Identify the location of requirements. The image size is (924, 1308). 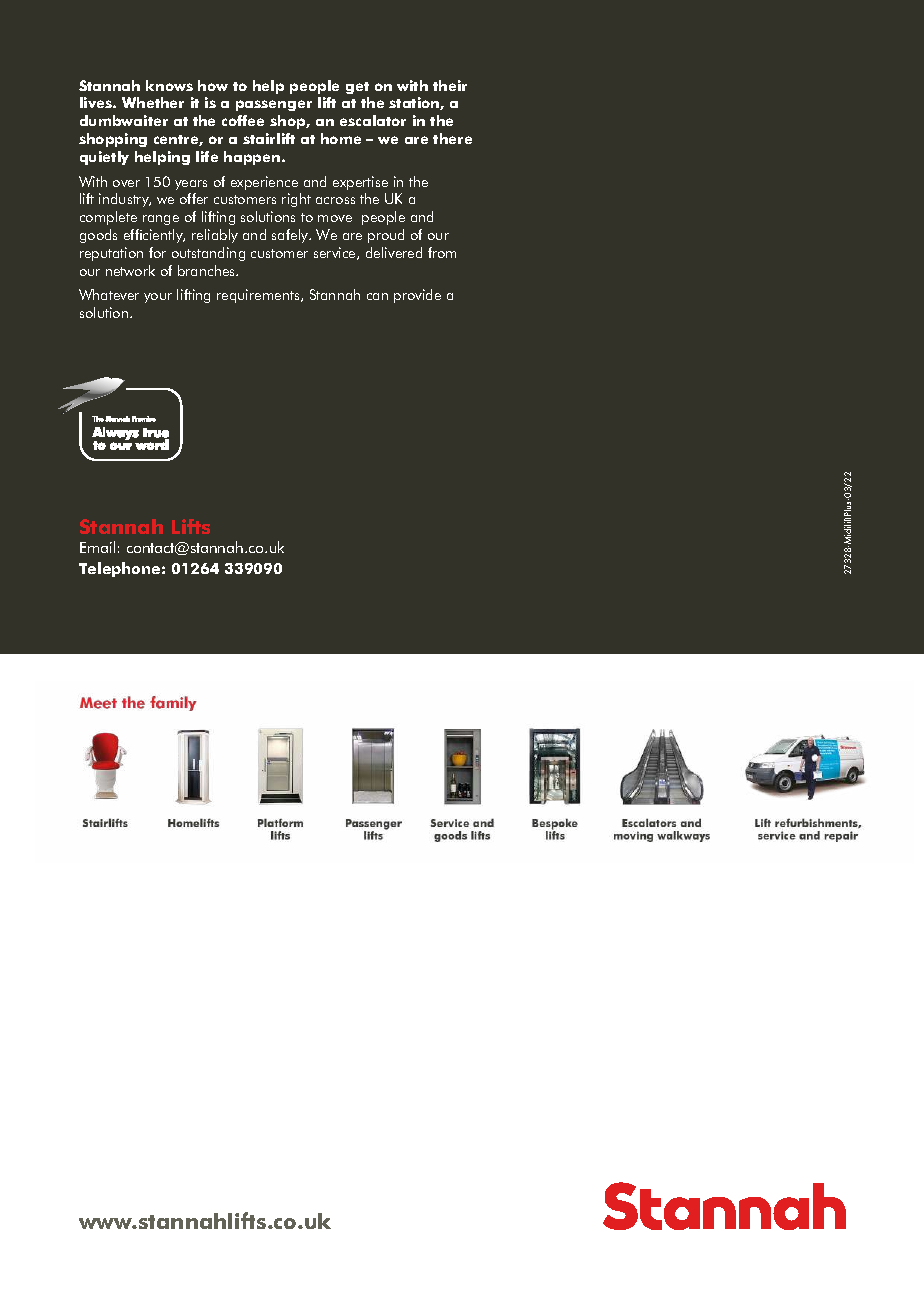
(259, 296).
